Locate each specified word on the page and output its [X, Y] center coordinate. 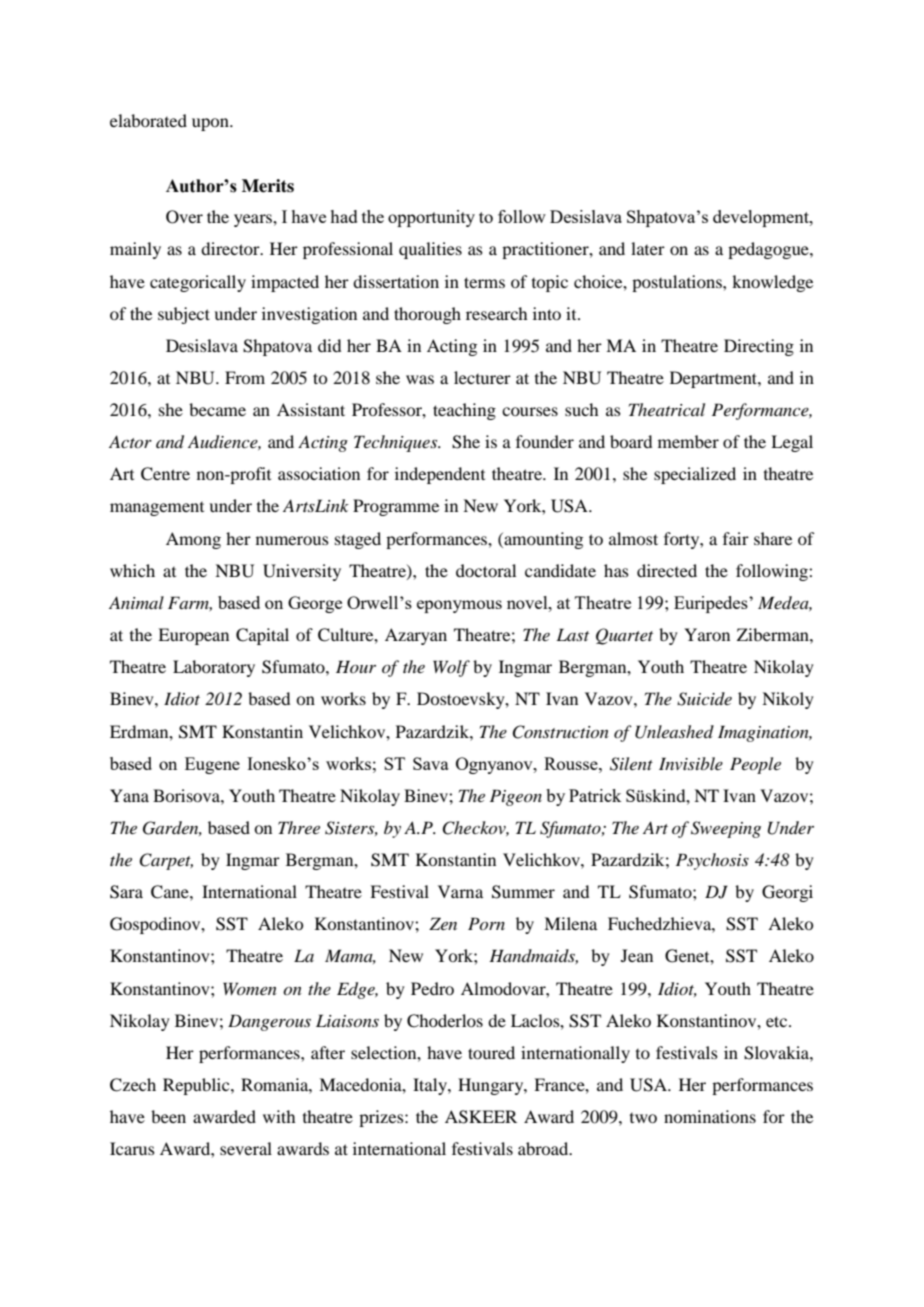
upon [211, 124]
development [762, 218]
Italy [431, 1086]
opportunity [431, 218]
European [193, 636]
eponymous [459, 606]
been [168, 1116]
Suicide [704, 699]
